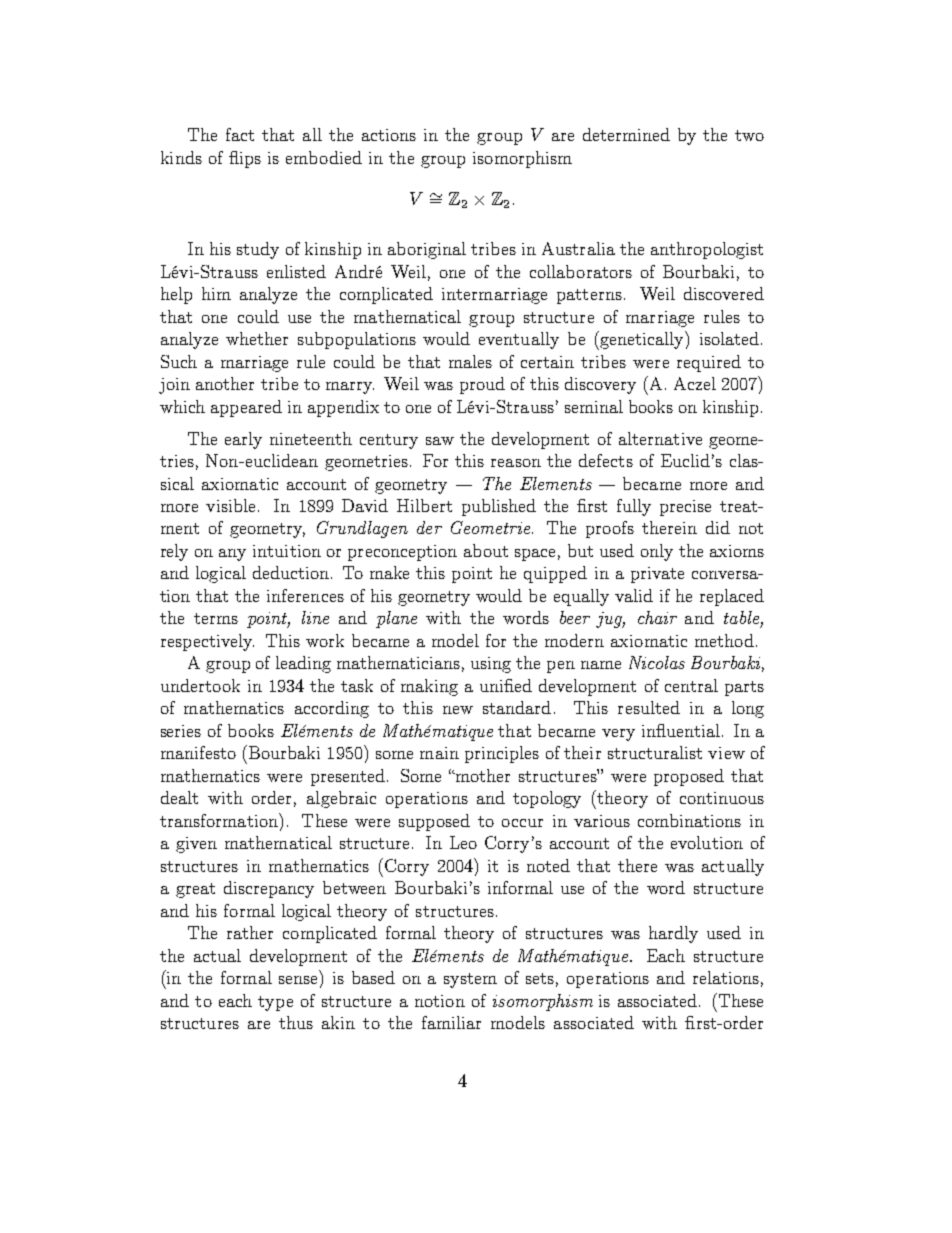  What do you see at coordinates (689, 777) in the screenshot?
I see `proposed` at bounding box center [689, 777].
